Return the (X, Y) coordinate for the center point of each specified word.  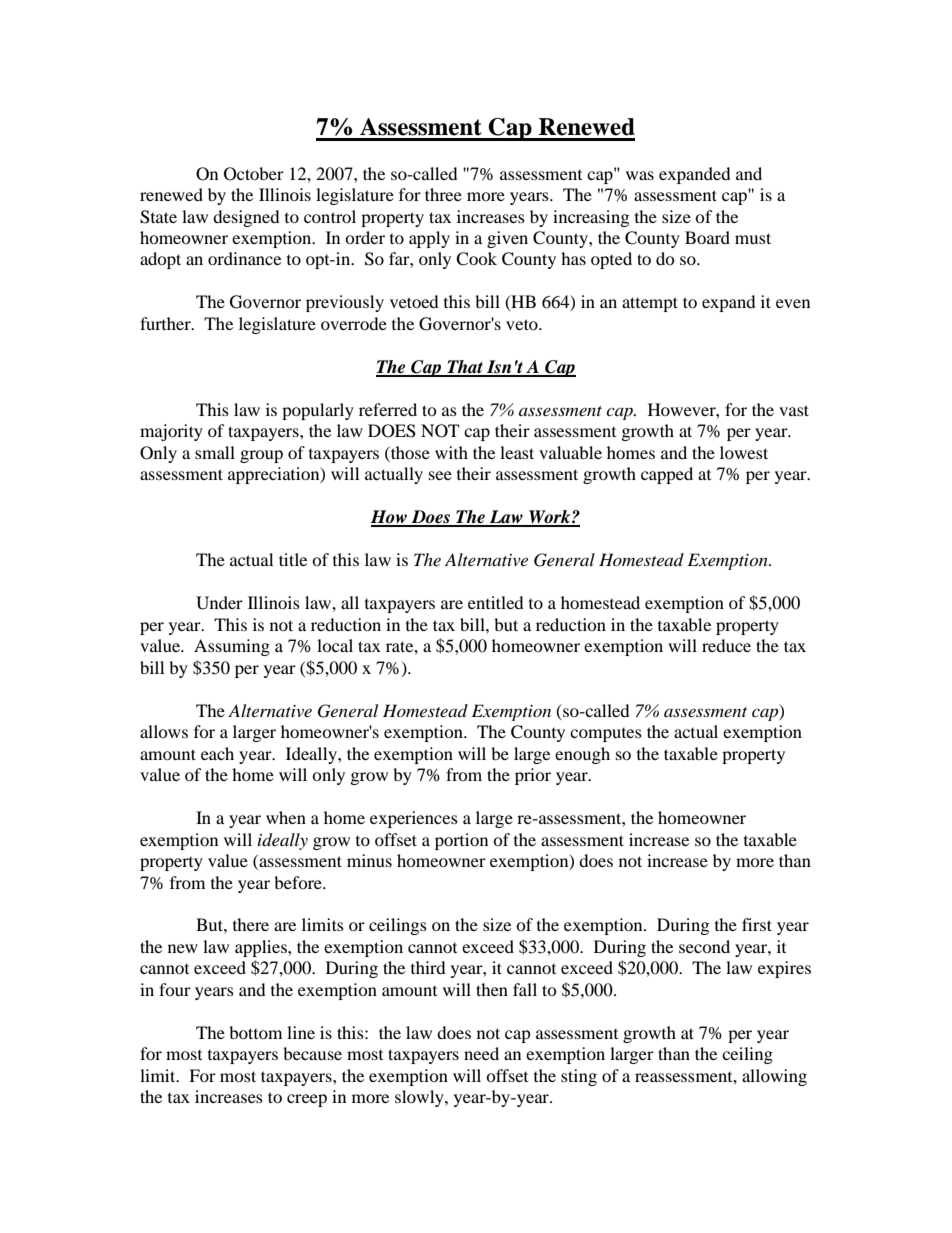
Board (707, 237)
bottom (255, 1032)
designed (246, 218)
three (443, 194)
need (481, 1053)
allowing (774, 1077)
